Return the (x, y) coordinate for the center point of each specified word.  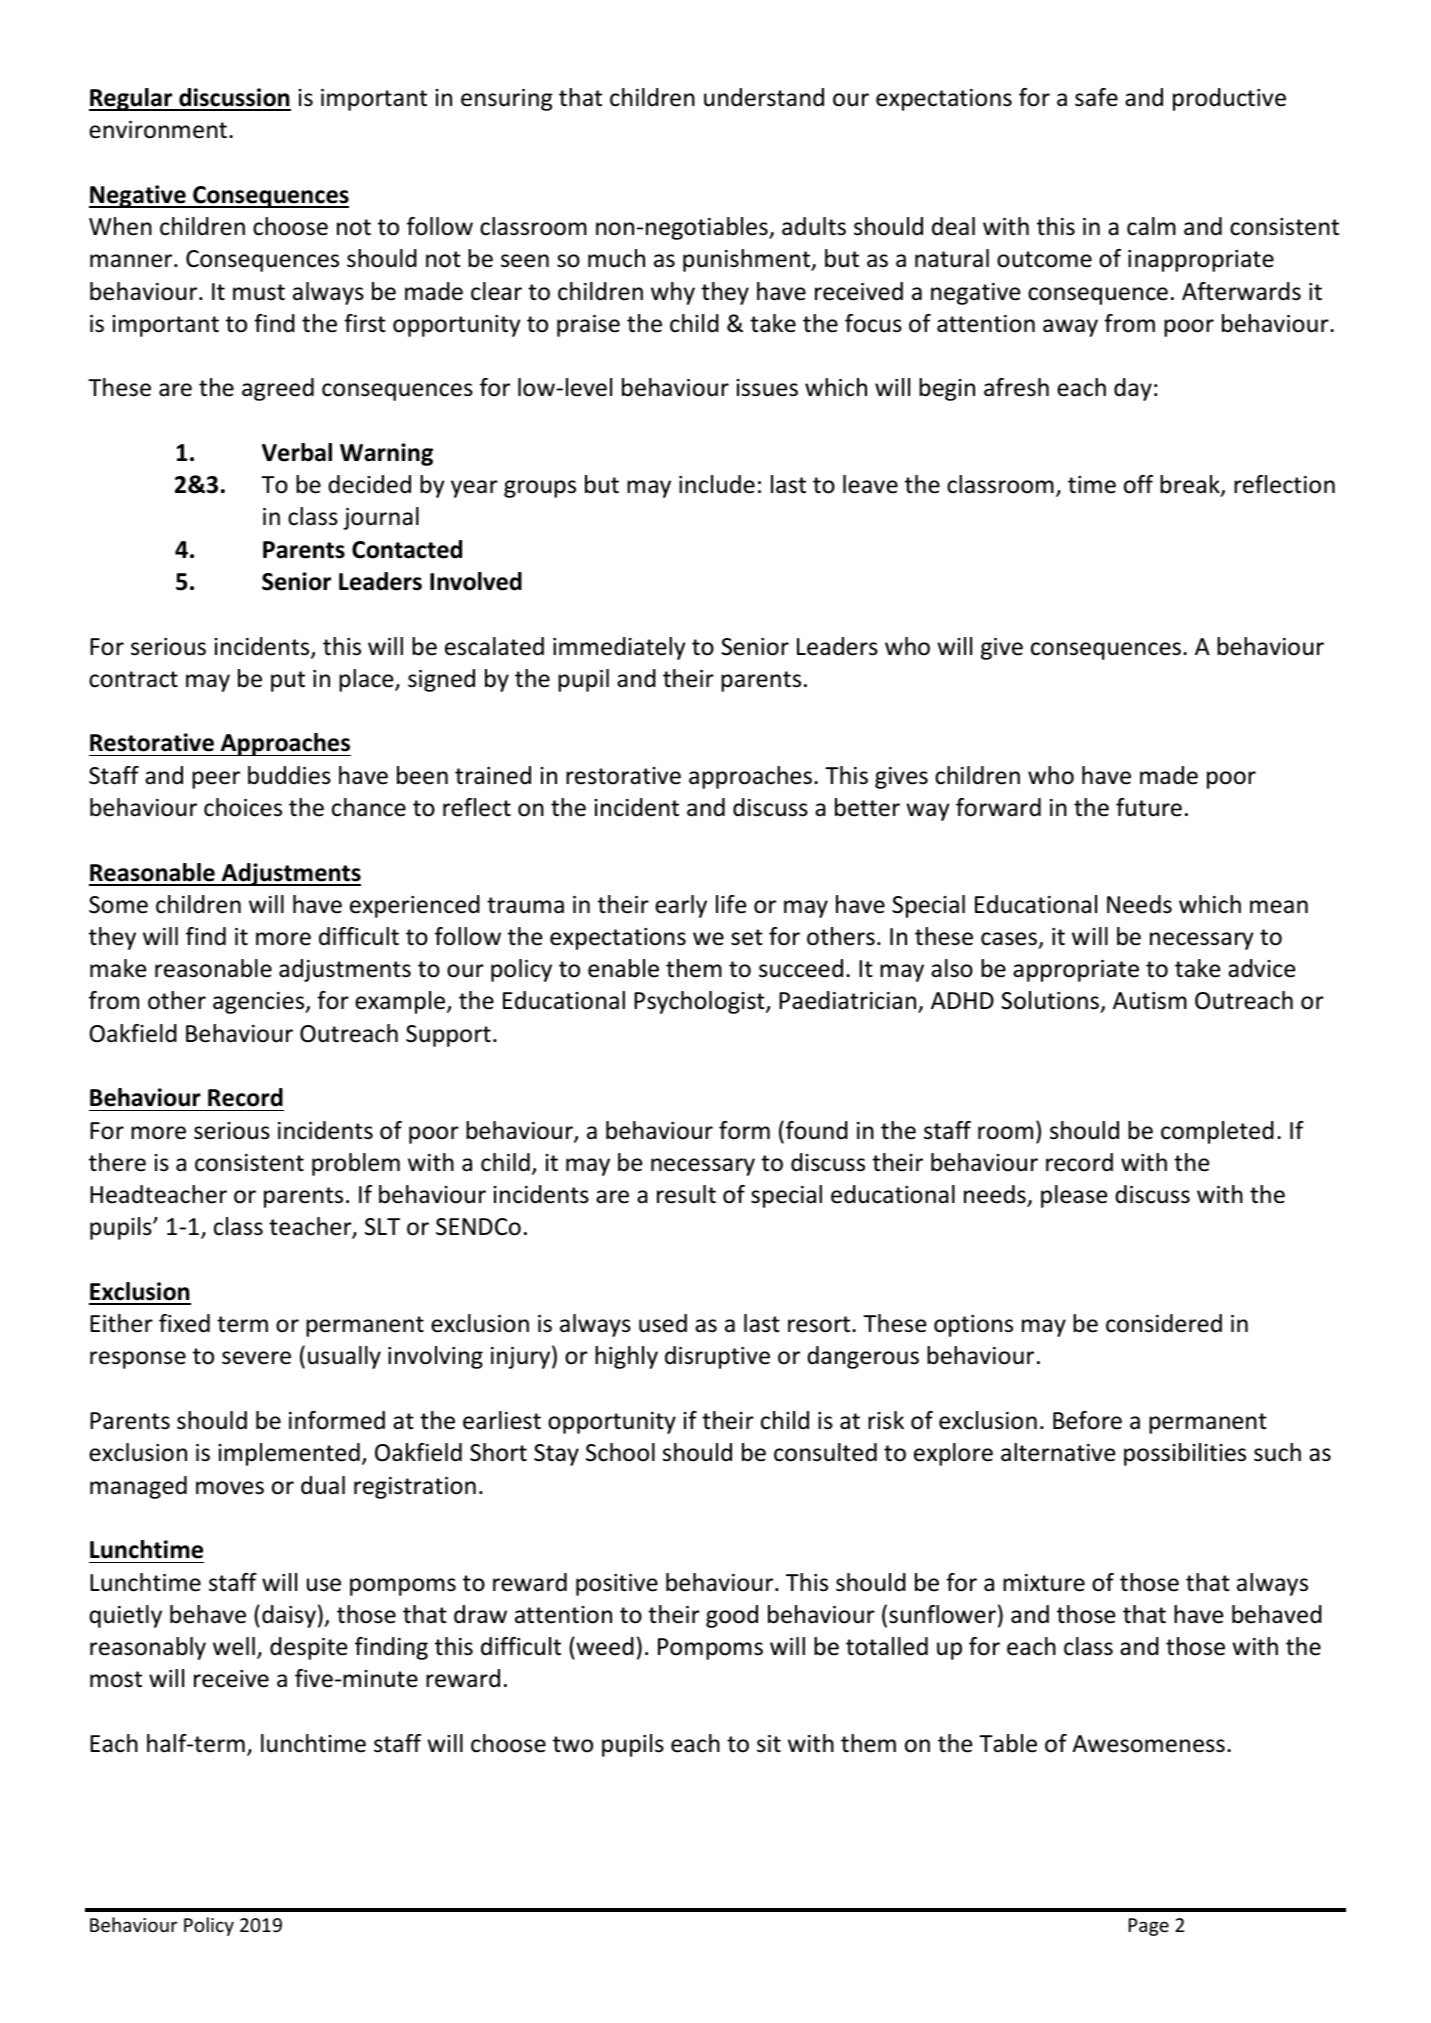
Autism (1150, 1001)
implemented (289, 1454)
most (116, 1679)
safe (1096, 97)
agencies (260, 1003)
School (620, 1452)
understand (764, 97)
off (1138, 484)
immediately (619, 648)
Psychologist (700, 1002)
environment (158, 130)
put (288, 681)
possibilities (1185, 1454)
